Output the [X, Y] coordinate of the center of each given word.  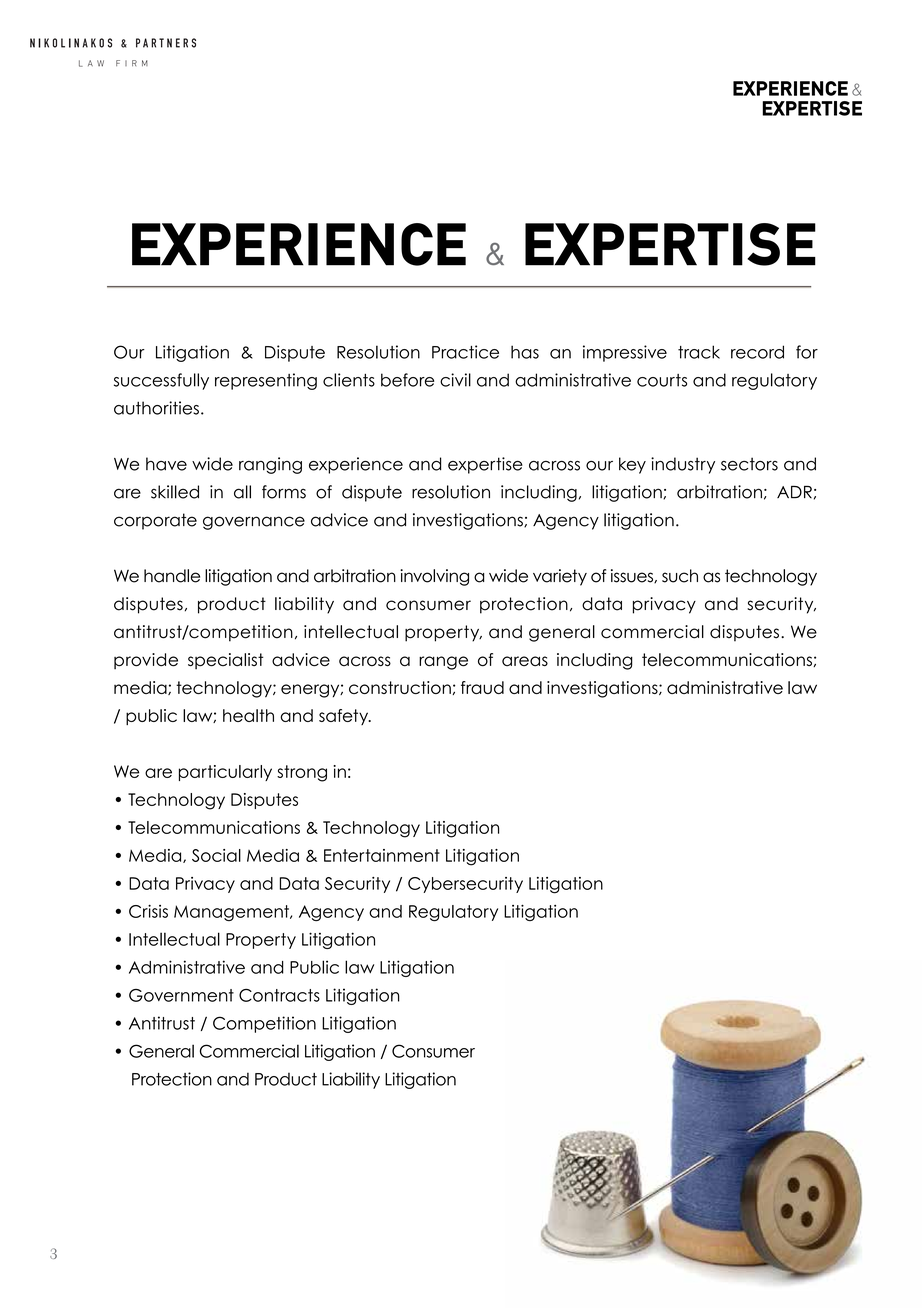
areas [525, 661]
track [699, 352]
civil [455, 380]
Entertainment [382, 855]
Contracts [279, 995]
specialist [225, 661]
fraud [482, 687]
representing [266, 381]
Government [181, 995]
